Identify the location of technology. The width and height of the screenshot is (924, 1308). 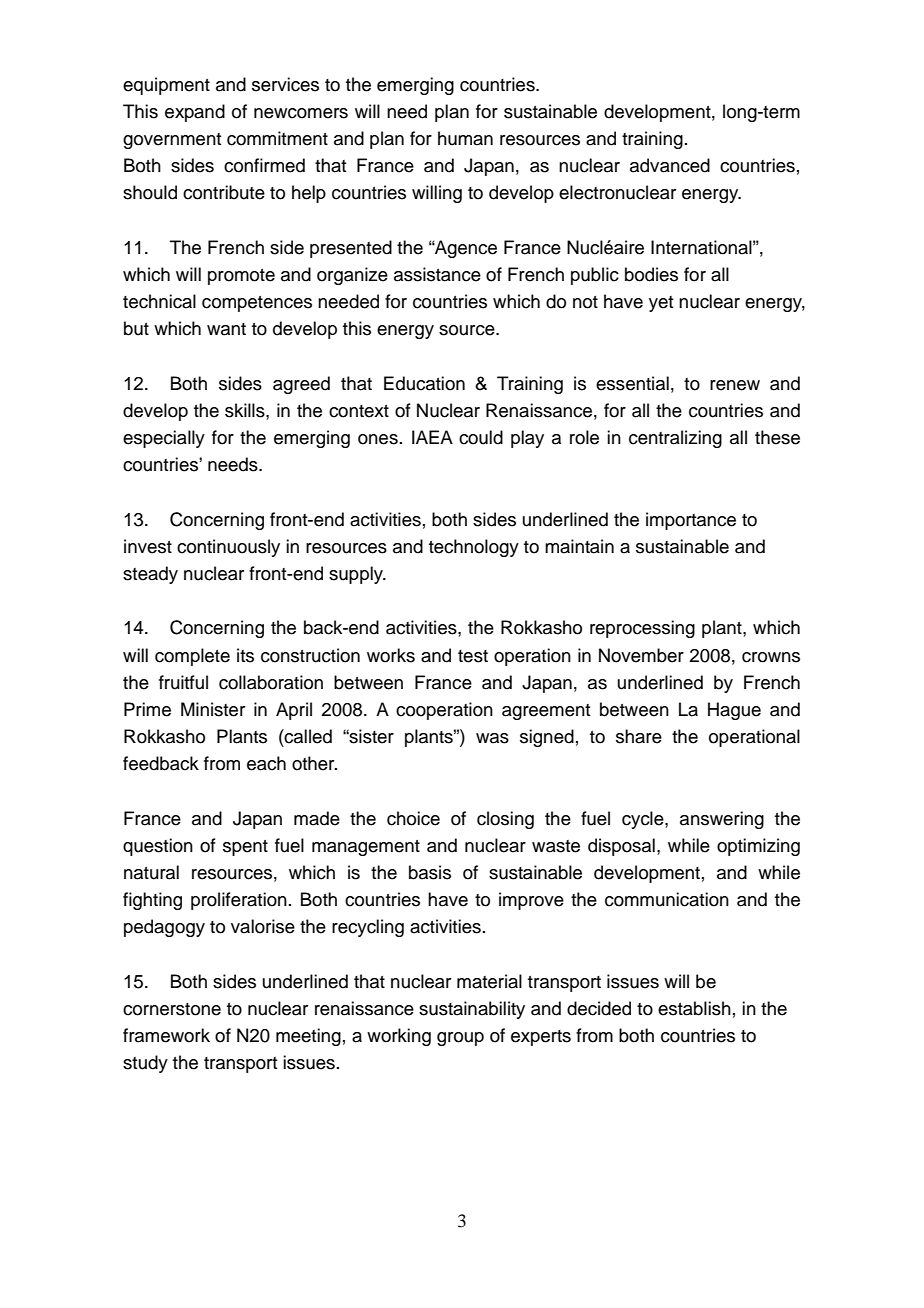
(474, 548).
